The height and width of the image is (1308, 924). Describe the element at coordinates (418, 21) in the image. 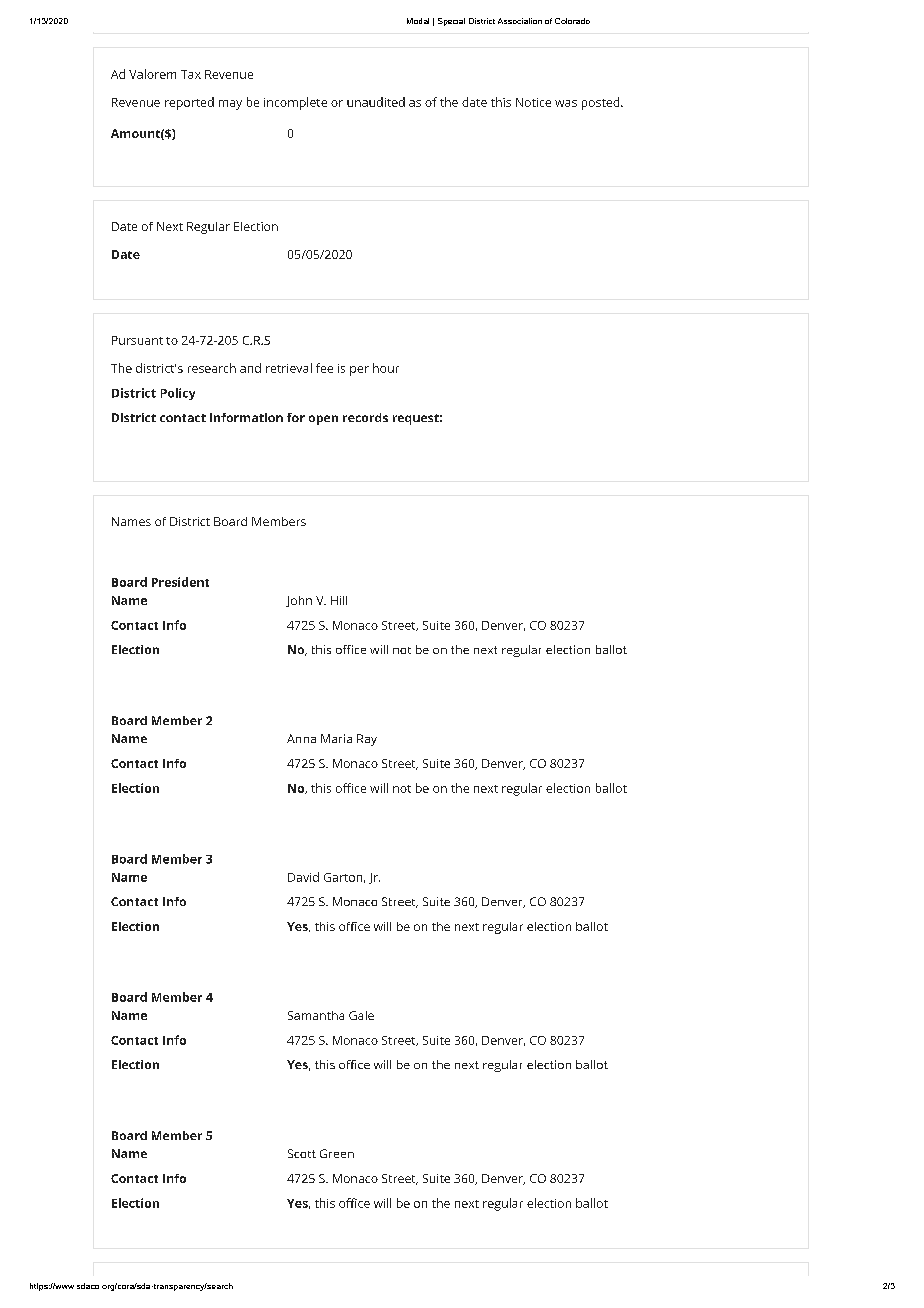

I see `Modal` at that location.
